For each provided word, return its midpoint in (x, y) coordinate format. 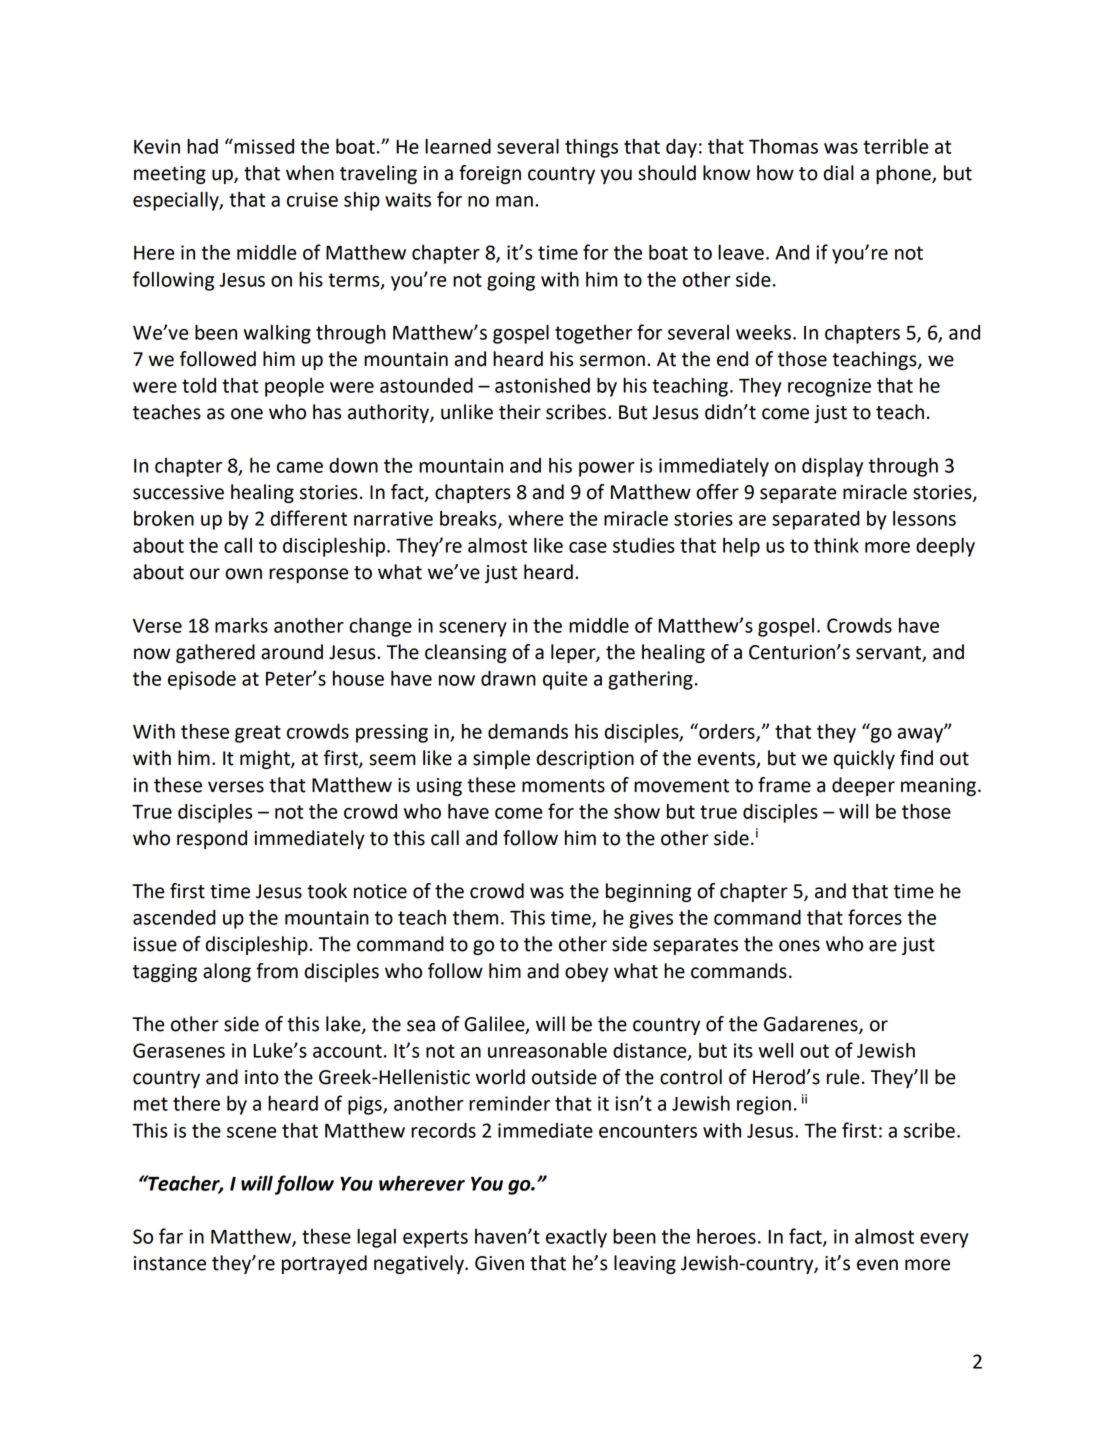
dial (839, 173)
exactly (576, 1238)
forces (875, 917)
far (171, 1236)
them (475, 917)
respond (212, 839)
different (309, 518)
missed (263, 146)
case (588, 547)
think (836, 545)
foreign (490, 174)
